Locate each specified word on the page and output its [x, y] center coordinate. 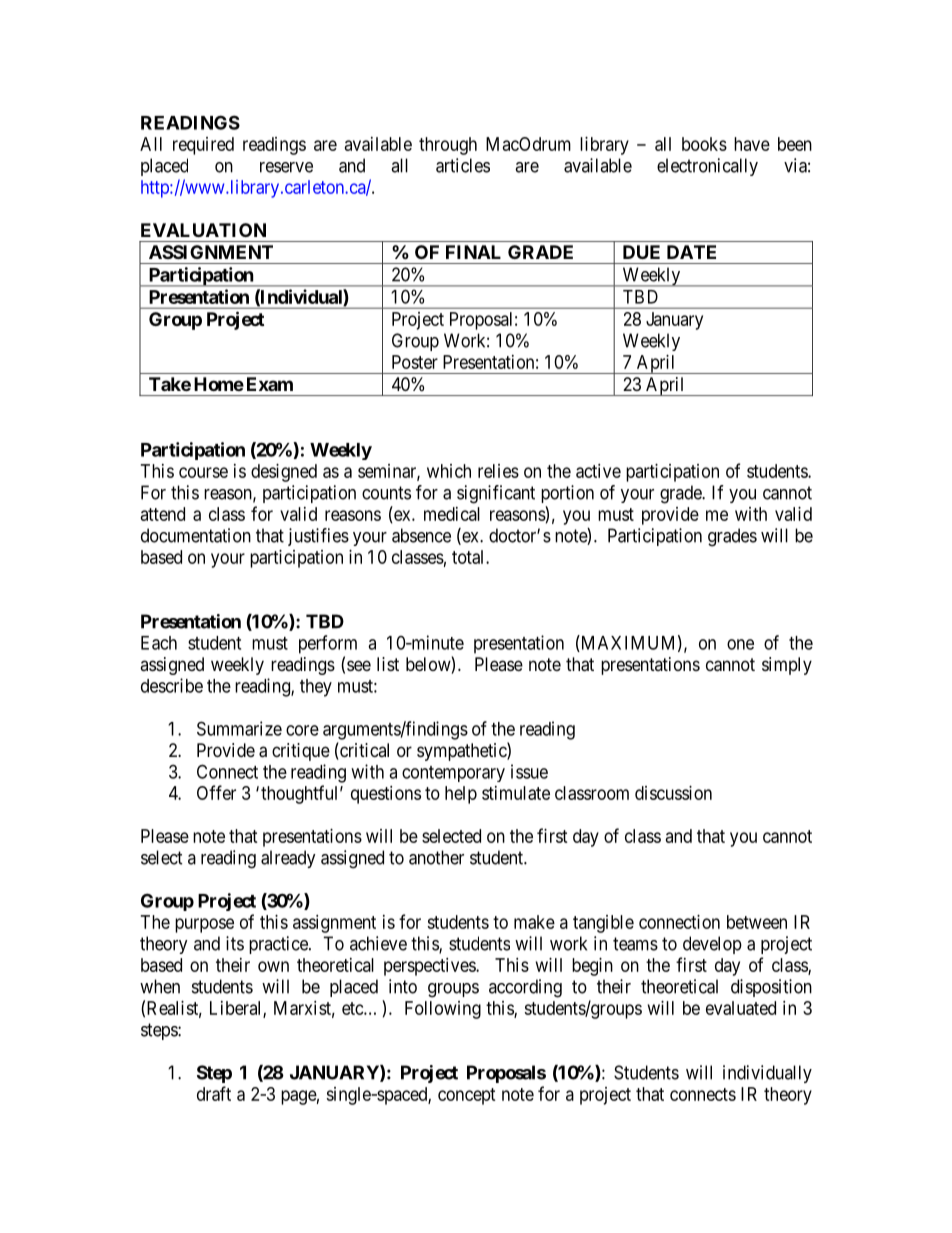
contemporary [453, 774]
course [203, 472]
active [598, 471]
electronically [707, 167]
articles [463, 165]
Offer [216, 792]
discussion [673, 793]
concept [467, 1096]
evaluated [741, 1008]
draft [214, 1093]
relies [498, 471]
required [203, 146]
